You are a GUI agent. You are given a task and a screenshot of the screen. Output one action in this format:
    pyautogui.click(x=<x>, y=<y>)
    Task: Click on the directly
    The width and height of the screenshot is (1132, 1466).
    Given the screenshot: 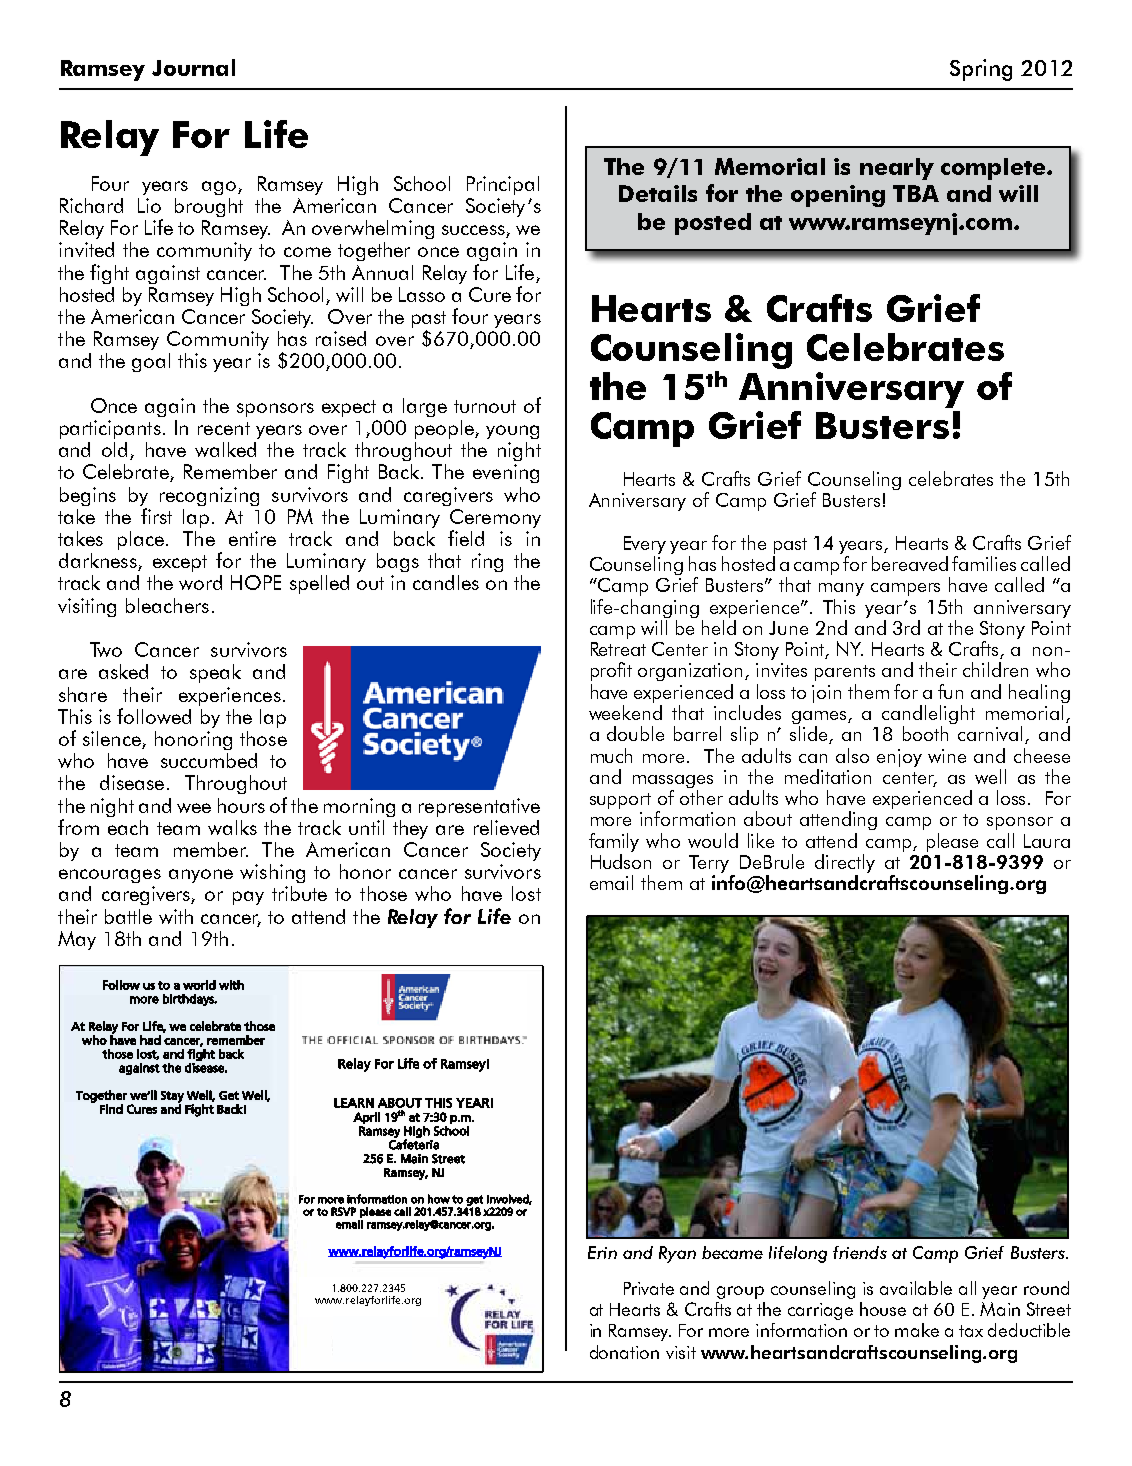 What is the action you would take?
    pyautogui.click(x=845, y=865)
